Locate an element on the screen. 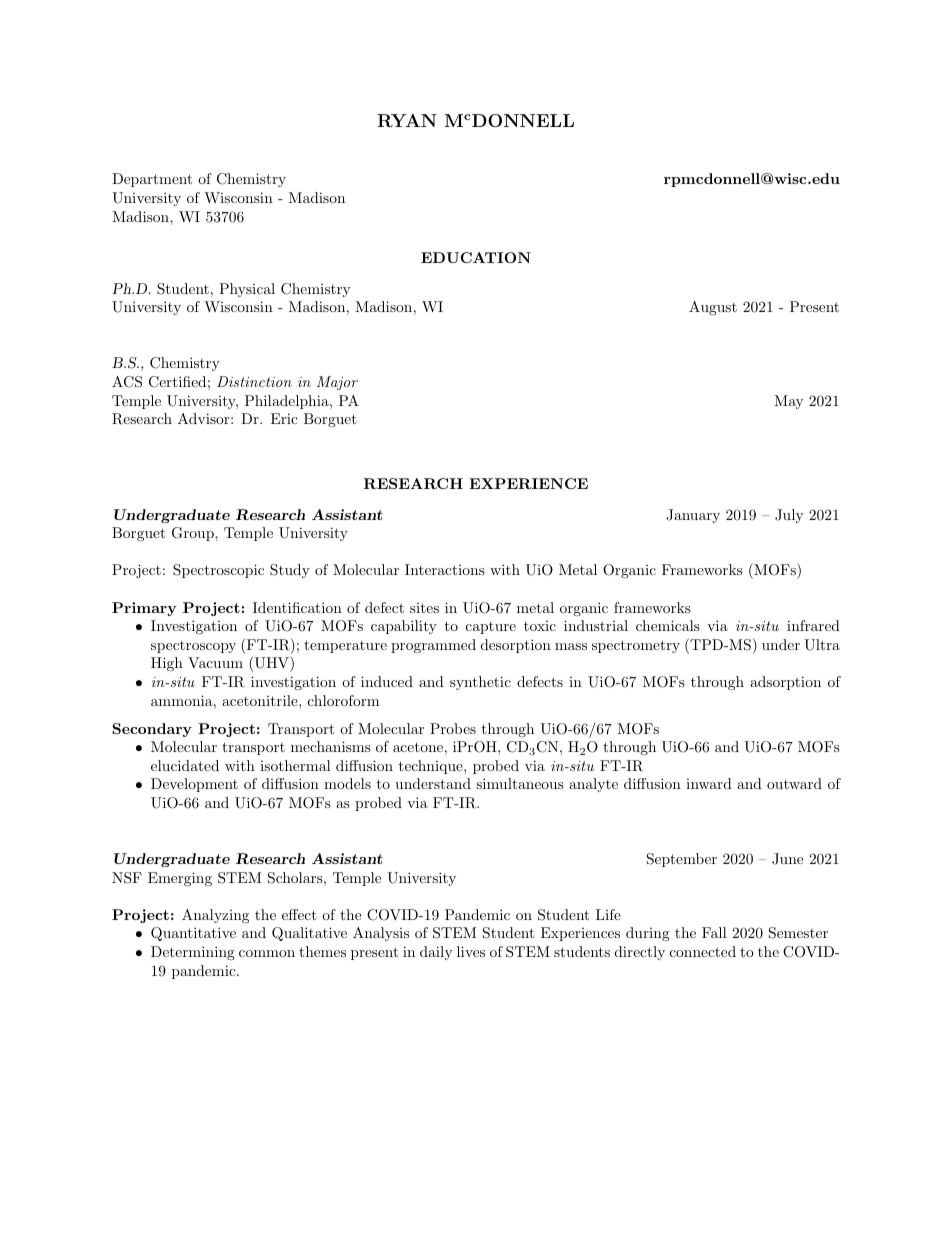 This screenshot has height=1233, width=952. synthetic is located at coordinates (480, 683).
